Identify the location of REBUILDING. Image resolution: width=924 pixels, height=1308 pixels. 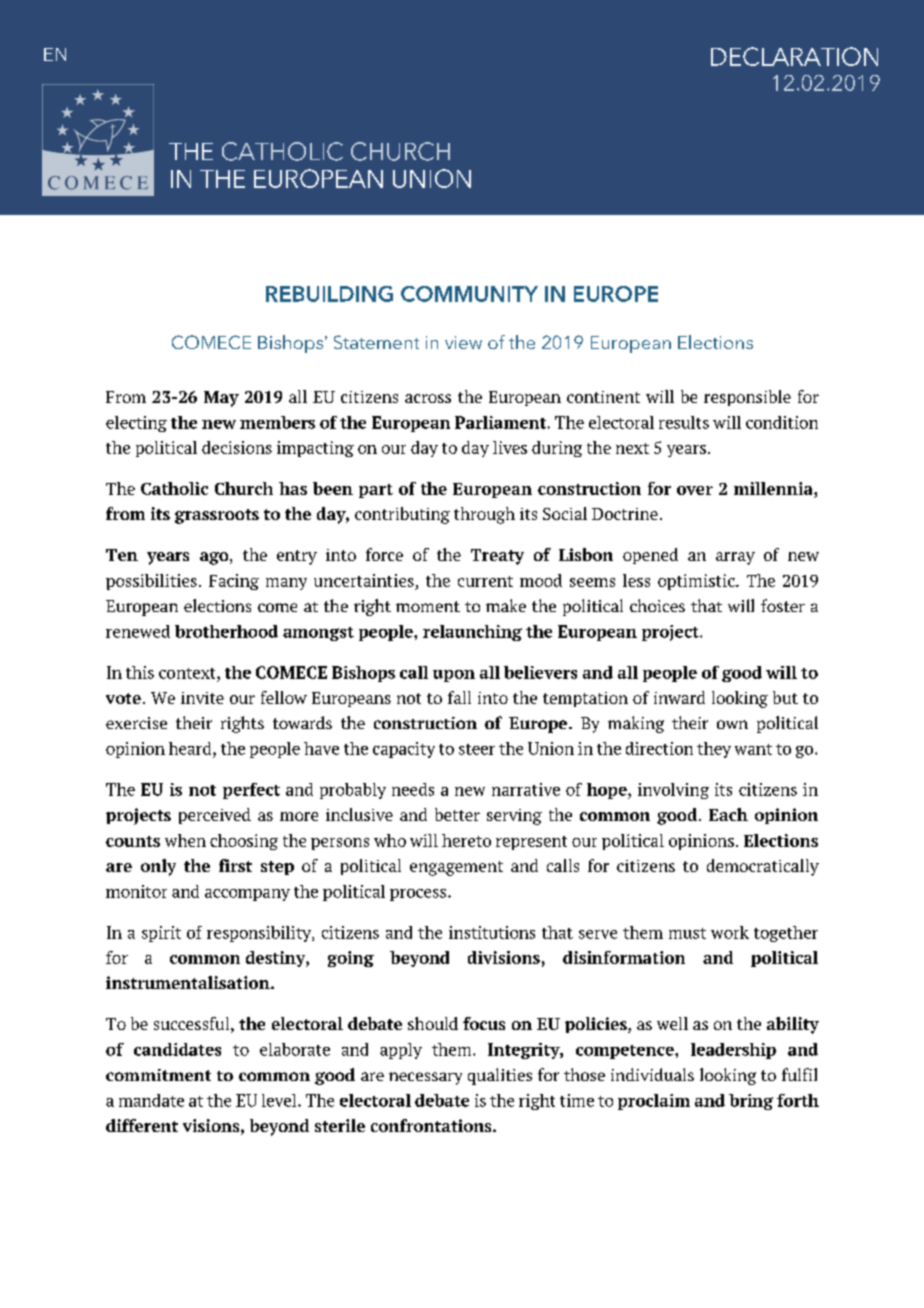
(329, 294).
